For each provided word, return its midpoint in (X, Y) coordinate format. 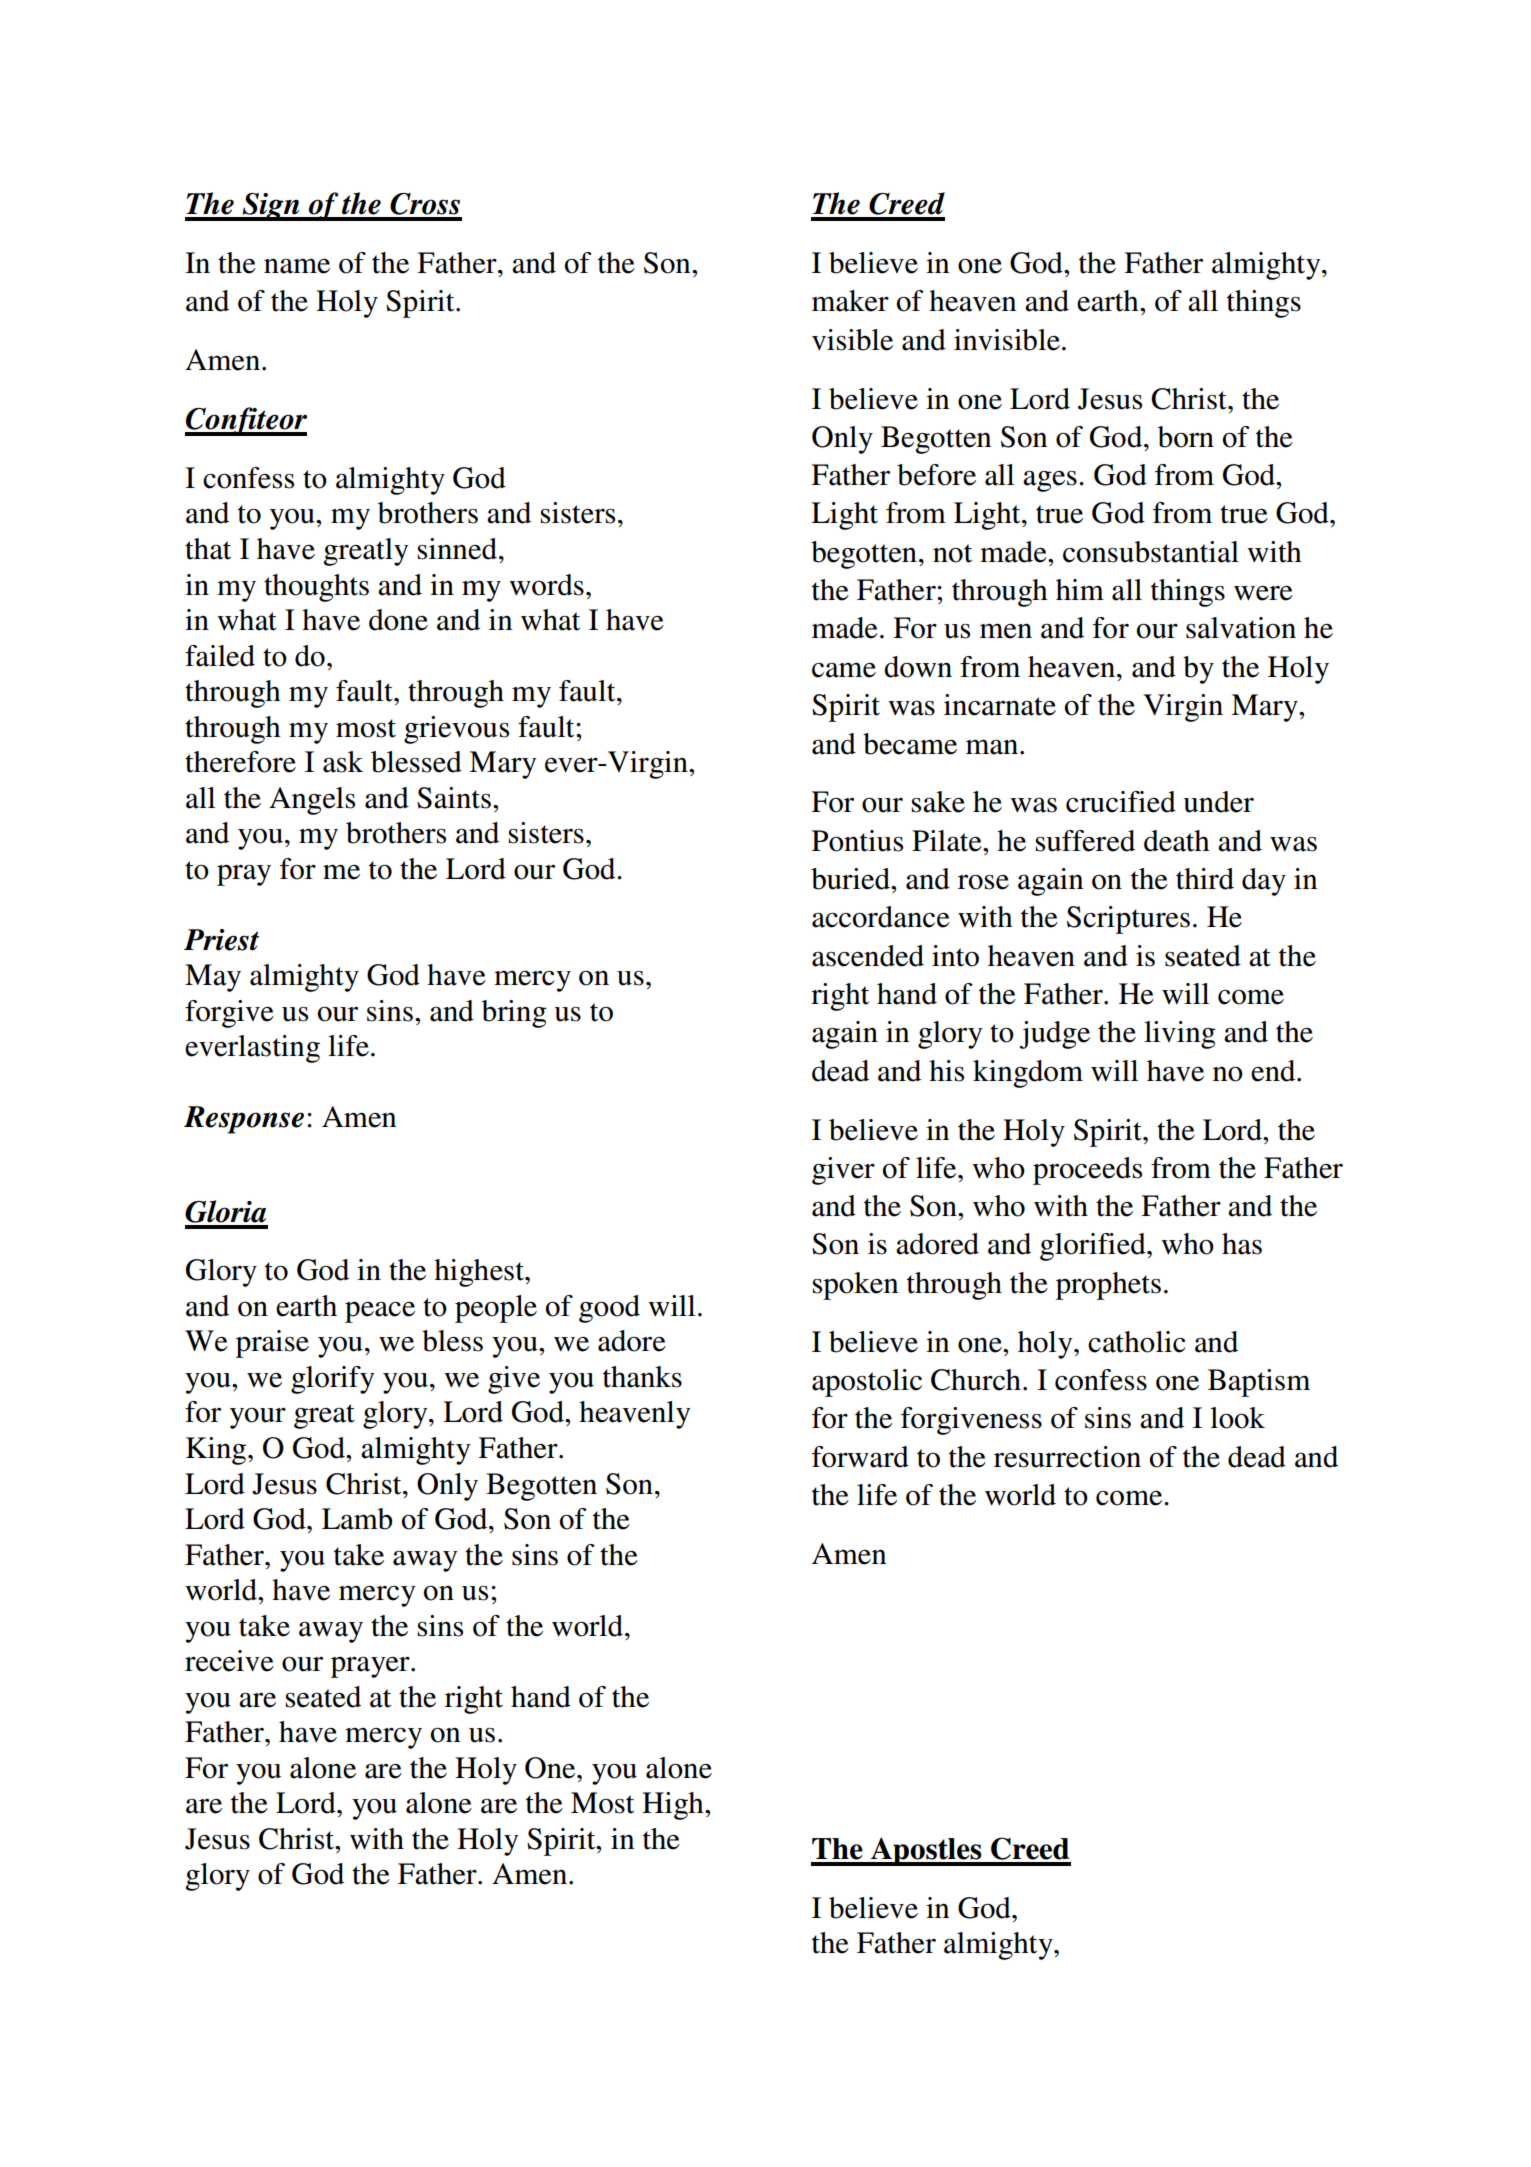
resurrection (1067, 1457)
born (1186, 437)
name (297, 266)
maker (850, 301)
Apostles (926, 1851)
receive (229, 1661)
